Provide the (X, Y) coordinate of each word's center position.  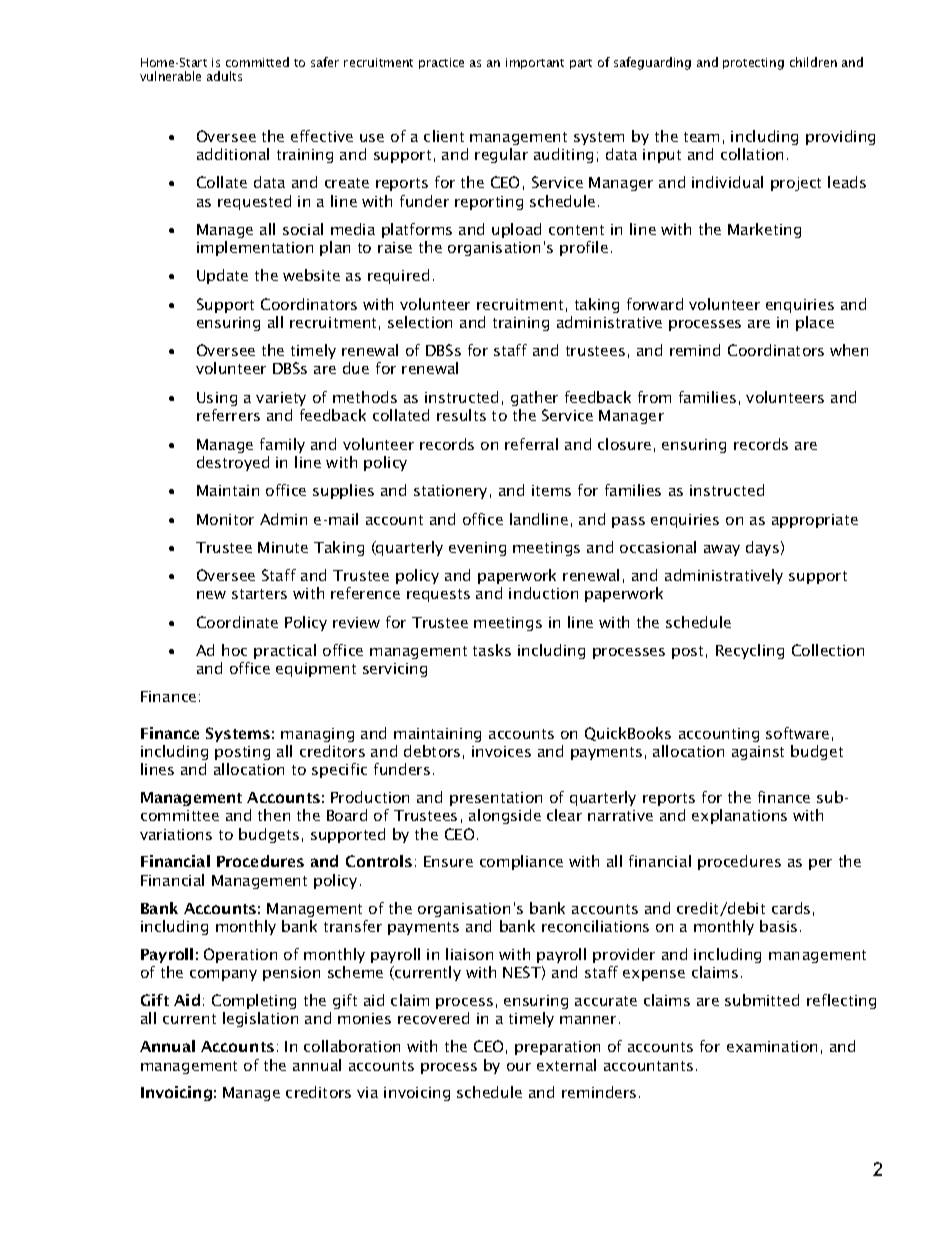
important (535, 63)
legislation (260, 1019)
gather (534, 398)
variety (281, 399)
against (758, 753)
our (519, 1067)
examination (772, 1046)
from (654, 397)
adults (224, 76)
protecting (753, 64)
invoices (501, 751)
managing (317, 735)
